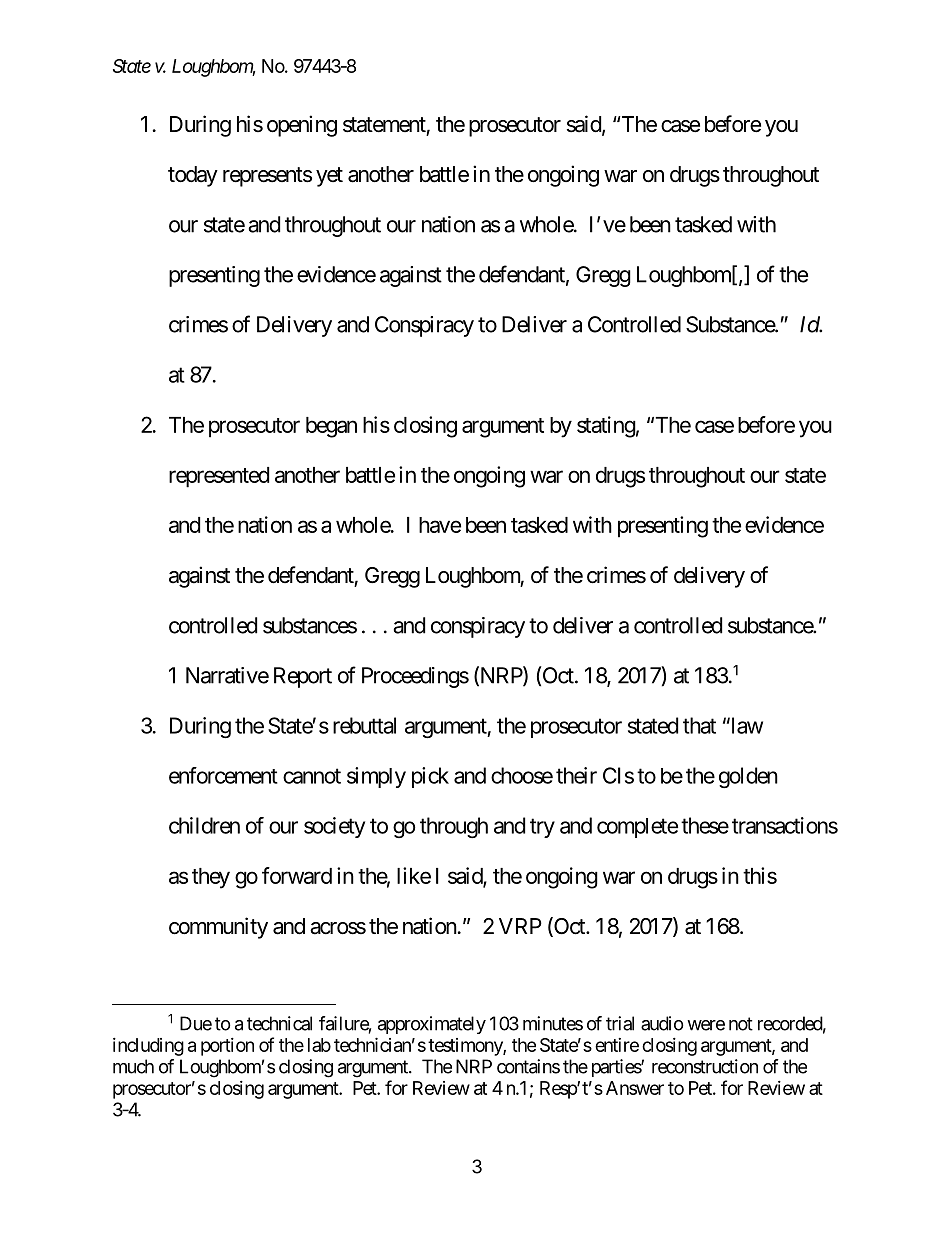 The height and width of the screenshot is (1233, 952). Describe the element at coordinates (219, 477) in the screenshot. I see `represented` at that location.
